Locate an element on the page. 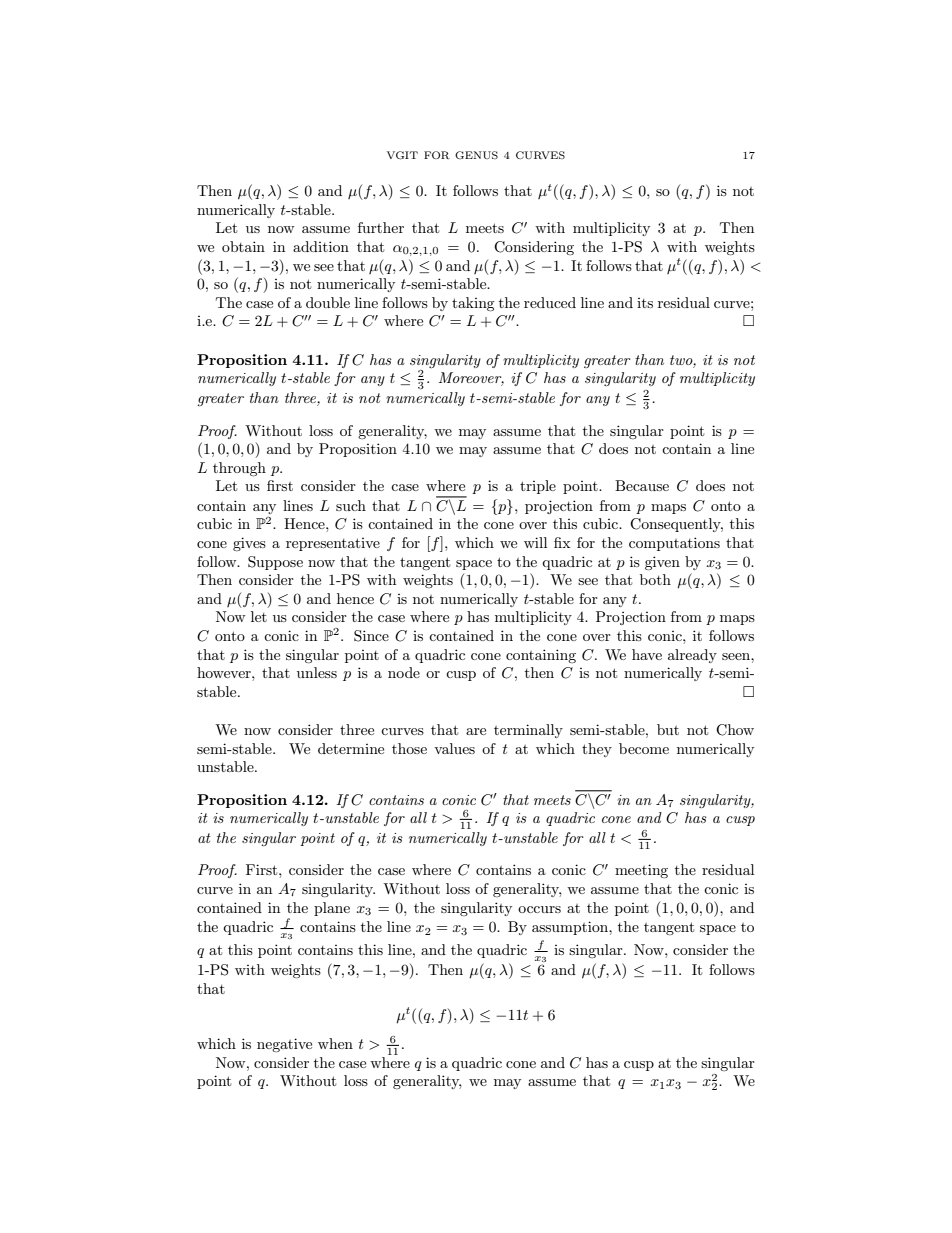 This image has height=1233, width=952. both is located at coordinates (655, 579).
